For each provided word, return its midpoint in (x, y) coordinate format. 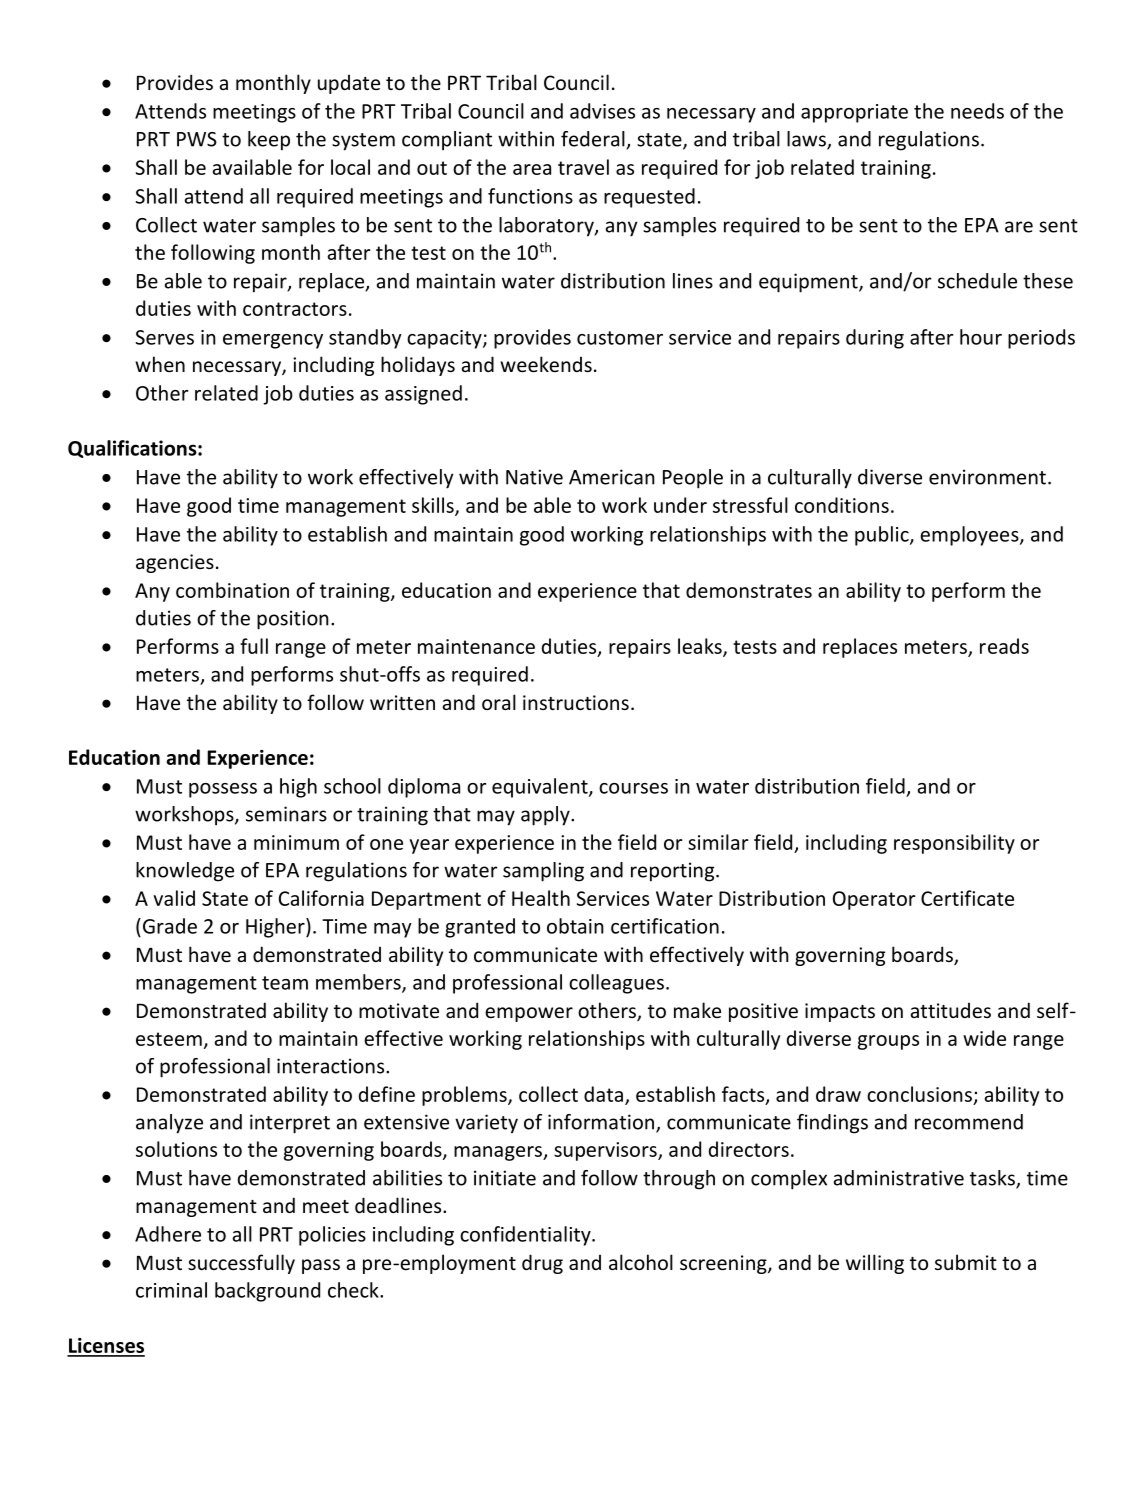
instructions (576, 702)
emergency (273, 341)
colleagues (616, 984)
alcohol (641, 1262)
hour (981, 337)
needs (977, 111)
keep (269, 141)
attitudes (951, 1010)
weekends (546, 364)
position (293, 620)
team (285, 983)
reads (1004, 646)
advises (602, 111)
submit (966, 1262)
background (267, 1292)
